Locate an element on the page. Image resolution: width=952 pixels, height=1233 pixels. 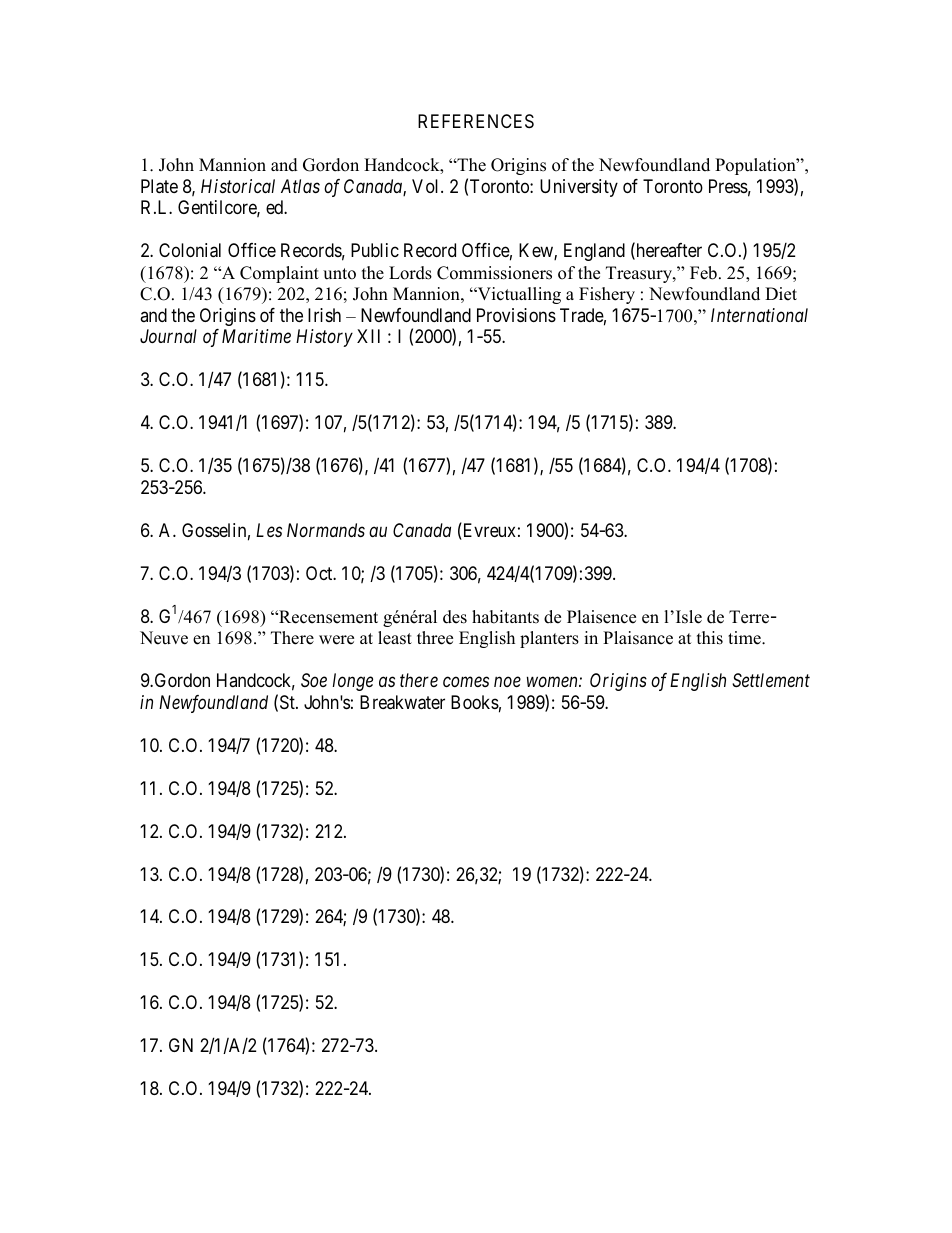
comes is located at coordinates (466, 682).
